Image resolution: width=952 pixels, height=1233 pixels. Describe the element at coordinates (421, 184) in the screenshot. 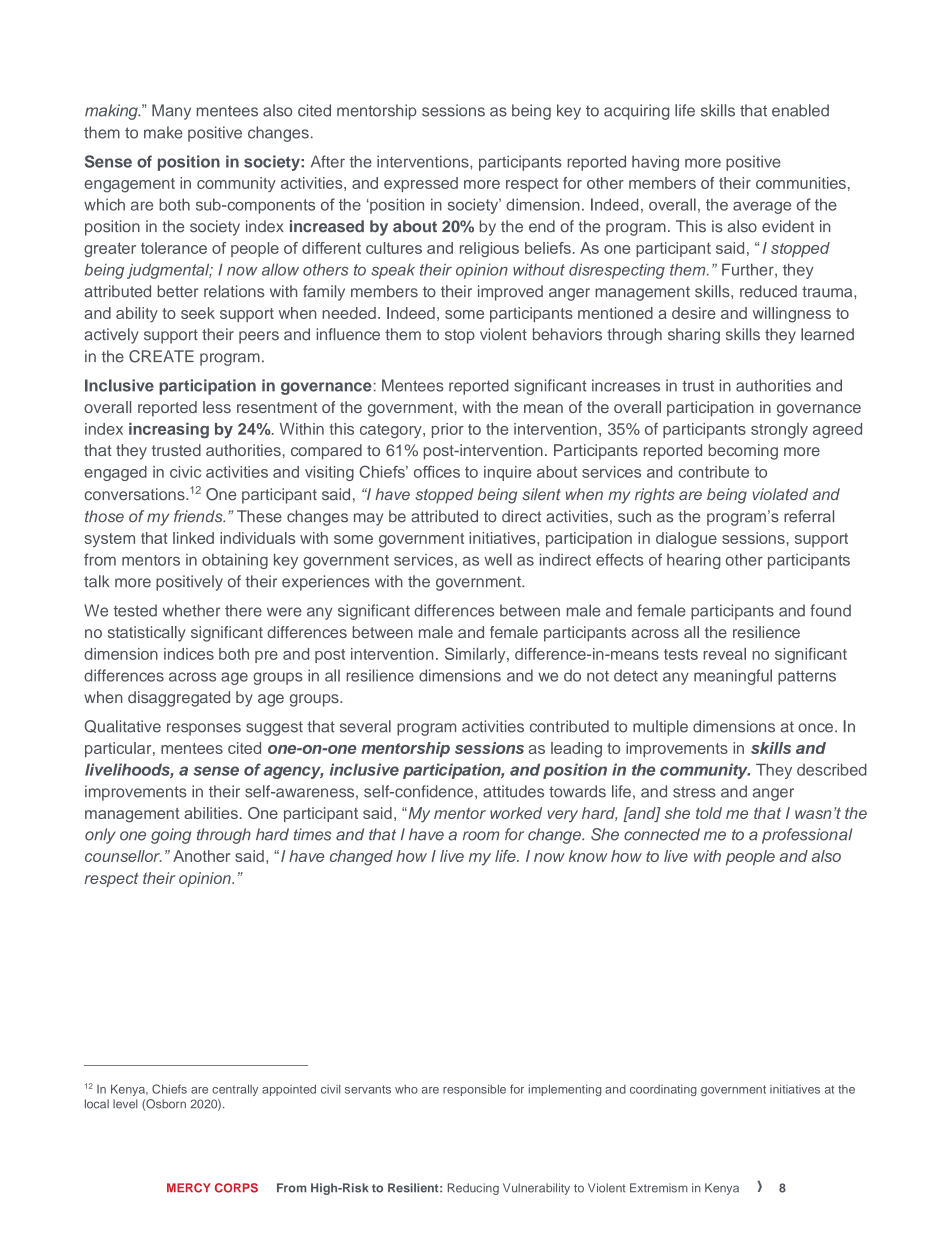

I see `expressed` at that location.
